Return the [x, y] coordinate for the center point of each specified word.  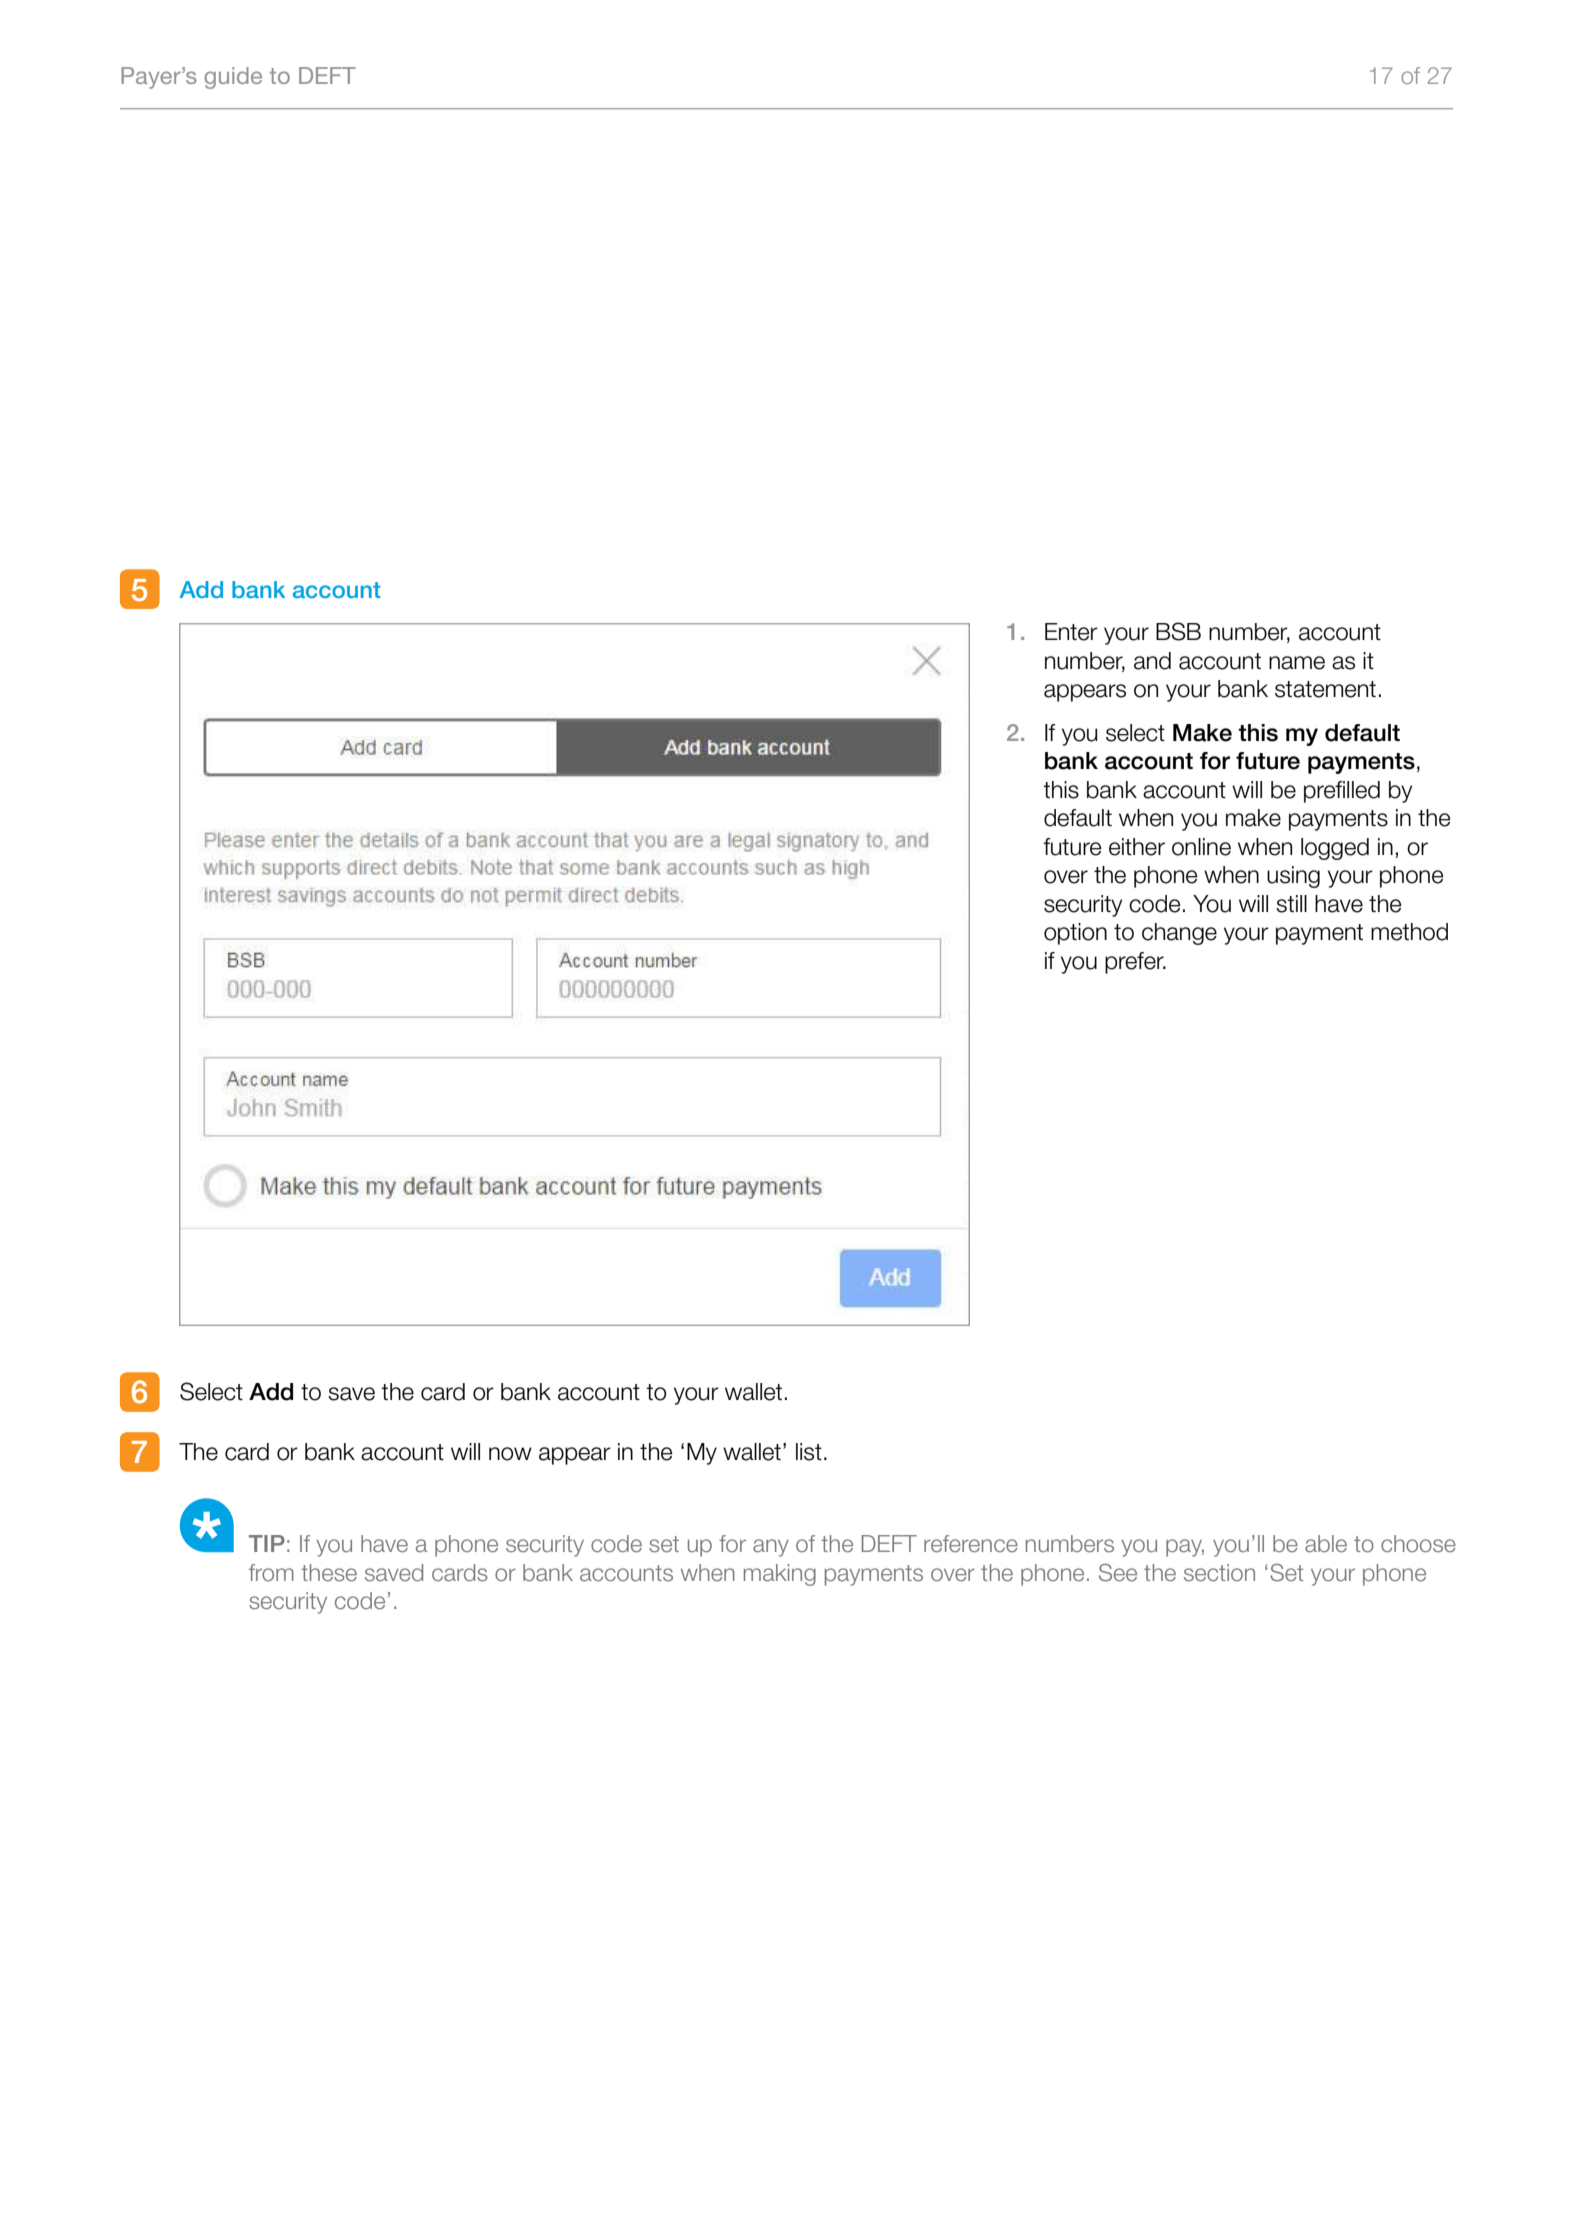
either [1137, 847]
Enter [1071, 632]
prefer [1135, 963]
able [1326, 1544]
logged [1335, 849]
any [771, 1548]
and [1152, 661]
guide [233, 78]
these [329, 1573]
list [809, 1452]
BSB [1178, 631]
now [510, 1454]
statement [1325, 689]
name [1297, 663]
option [1075, 934]
